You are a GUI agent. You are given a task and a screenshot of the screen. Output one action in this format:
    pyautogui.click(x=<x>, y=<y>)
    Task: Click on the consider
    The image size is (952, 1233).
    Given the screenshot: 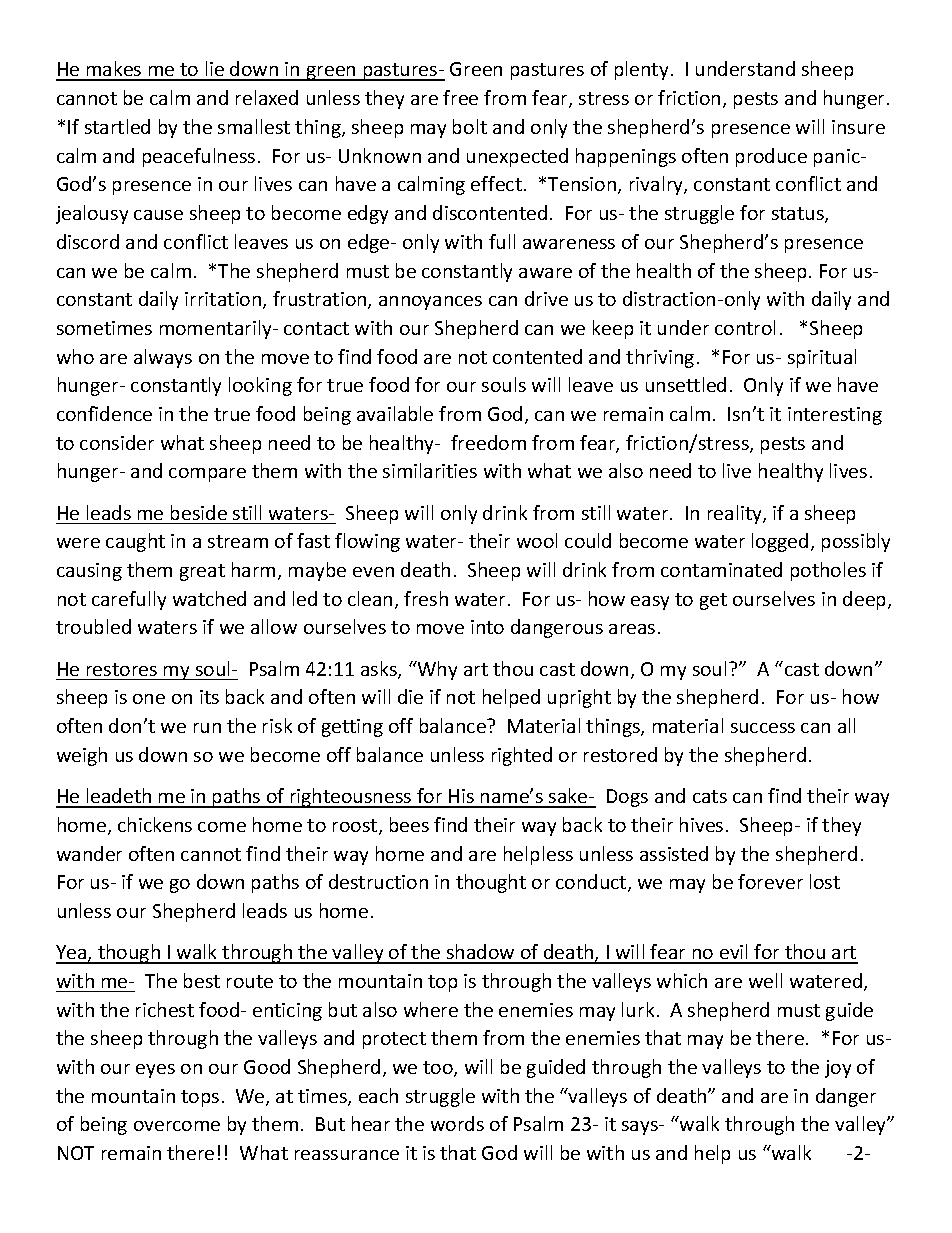 What is the action you would take?
    pyautogui.click(x=117, y=442)
